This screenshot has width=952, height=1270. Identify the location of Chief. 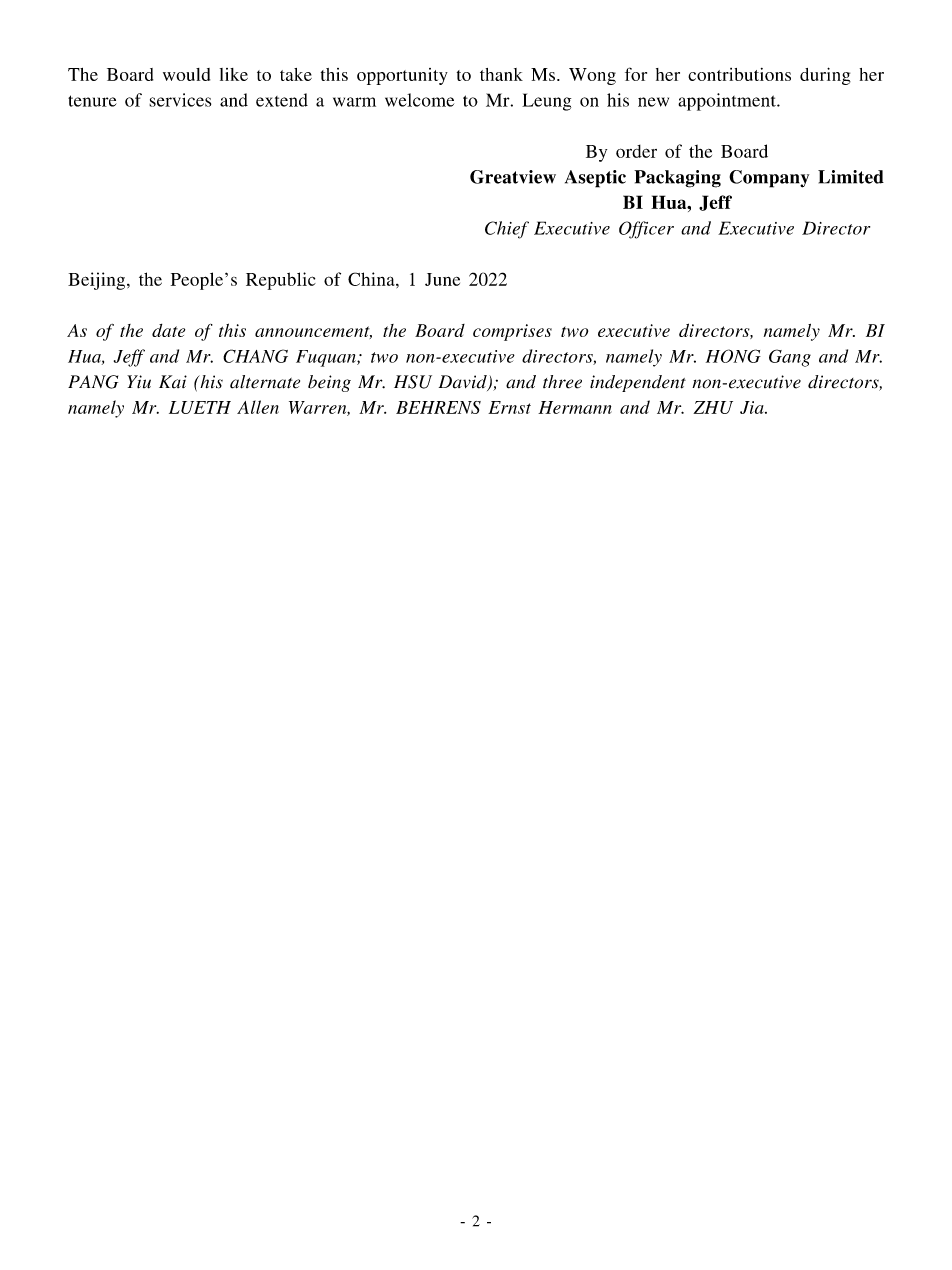
(507, 230).
